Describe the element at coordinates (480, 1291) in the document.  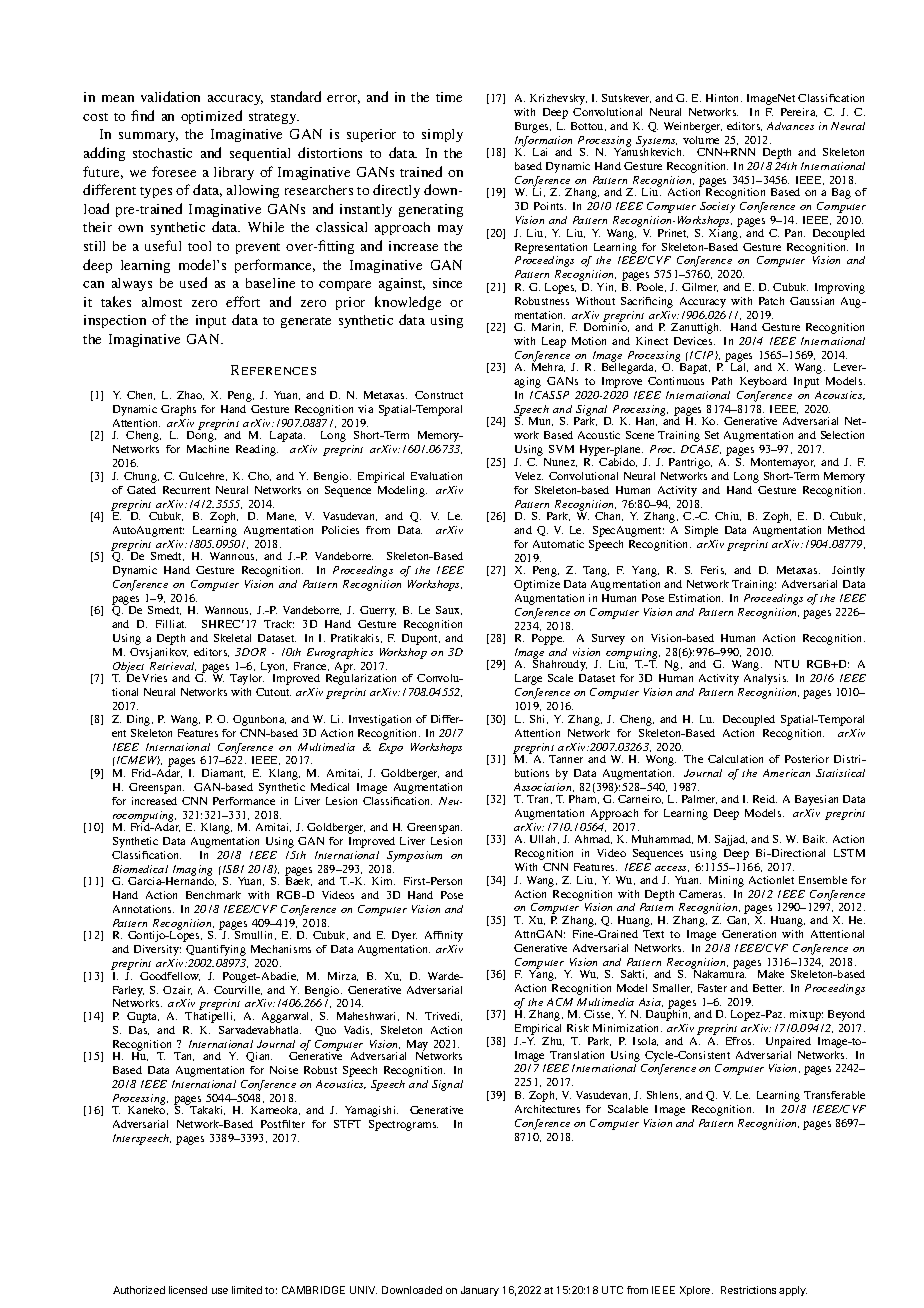
I see `January` at that location.
